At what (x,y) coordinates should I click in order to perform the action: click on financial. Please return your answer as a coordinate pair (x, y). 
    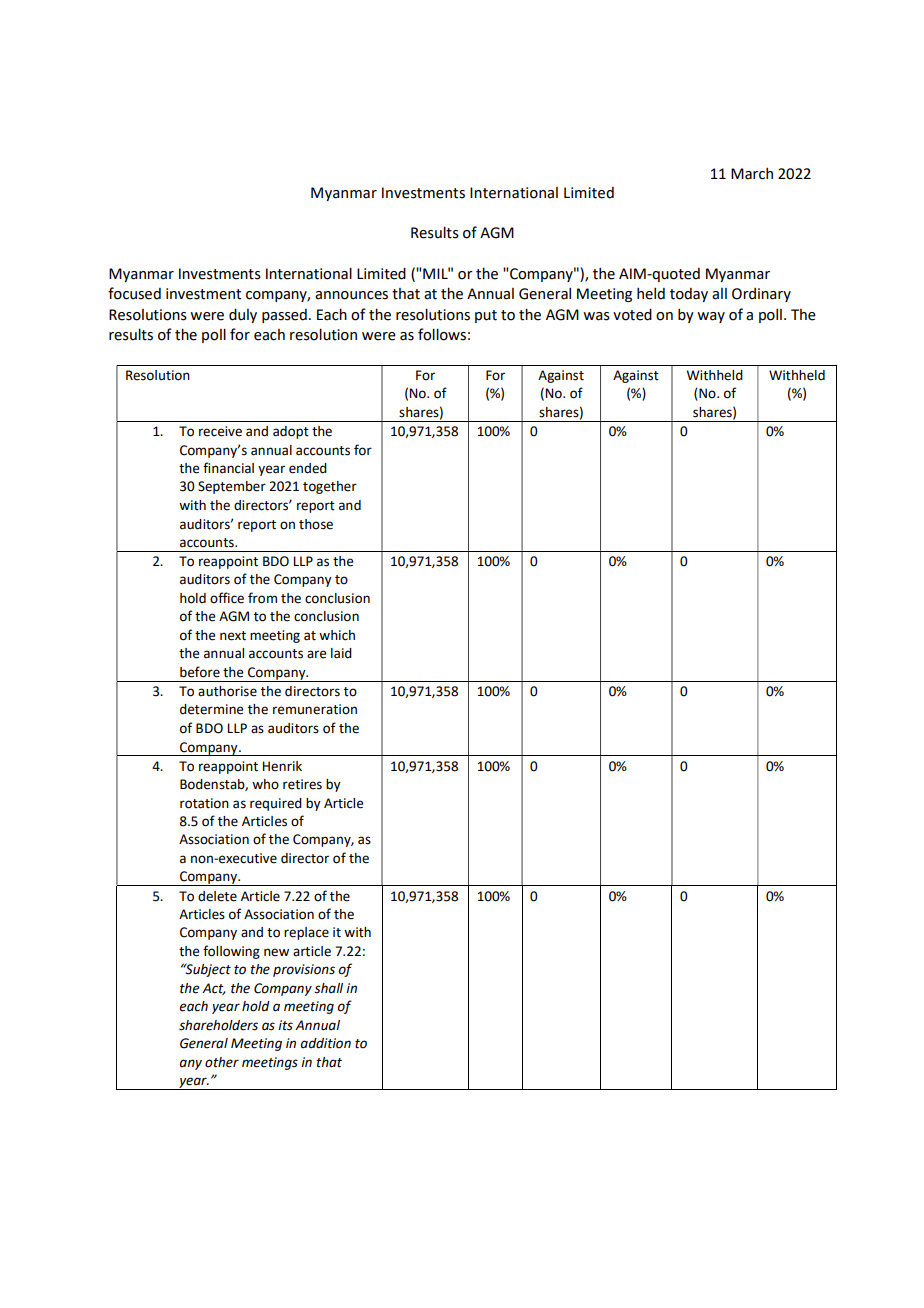
    Looking at the image, I should click on (228, 468).
